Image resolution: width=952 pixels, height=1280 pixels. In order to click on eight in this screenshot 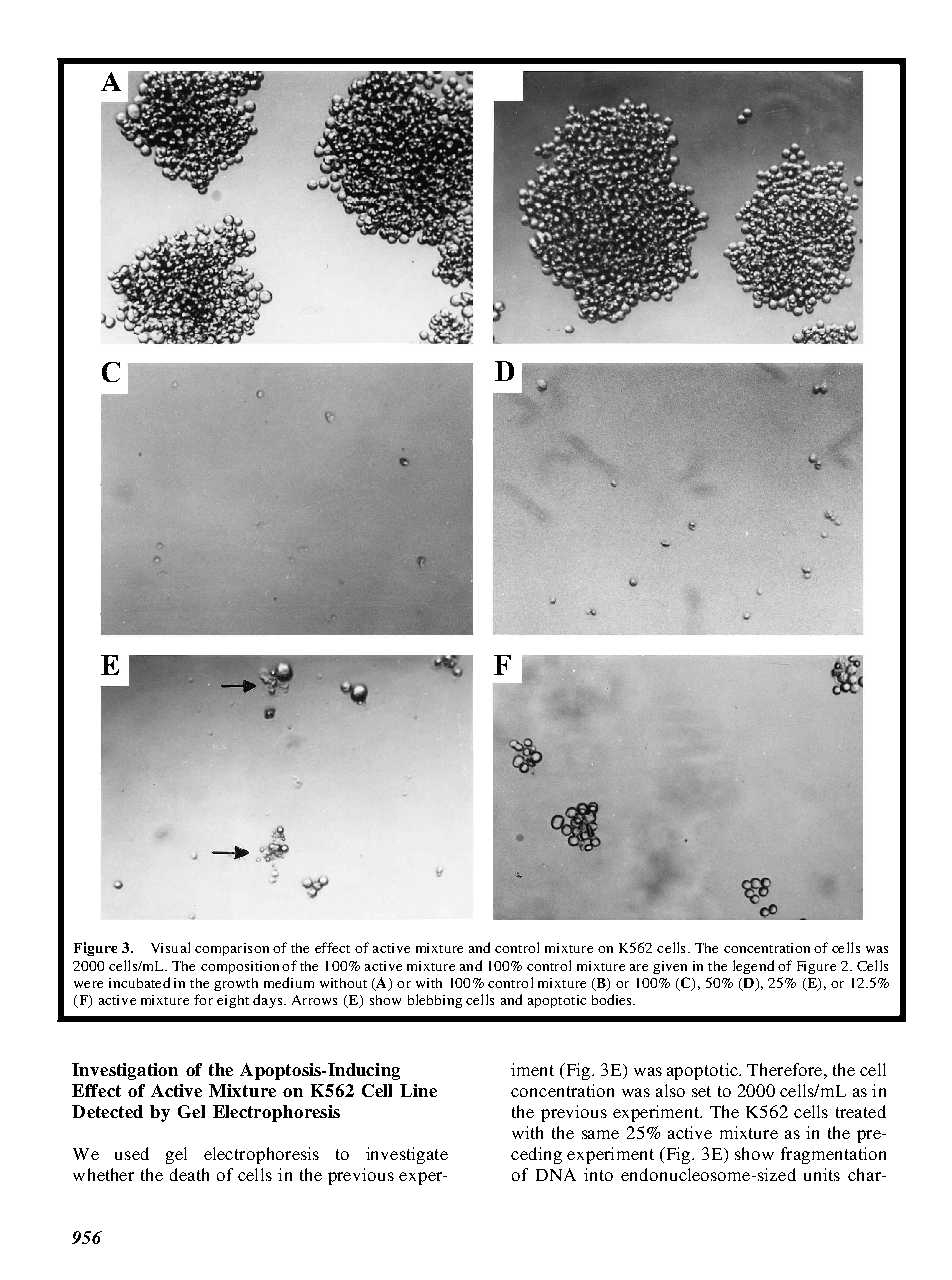, I will do `click(233, 1001)`.
